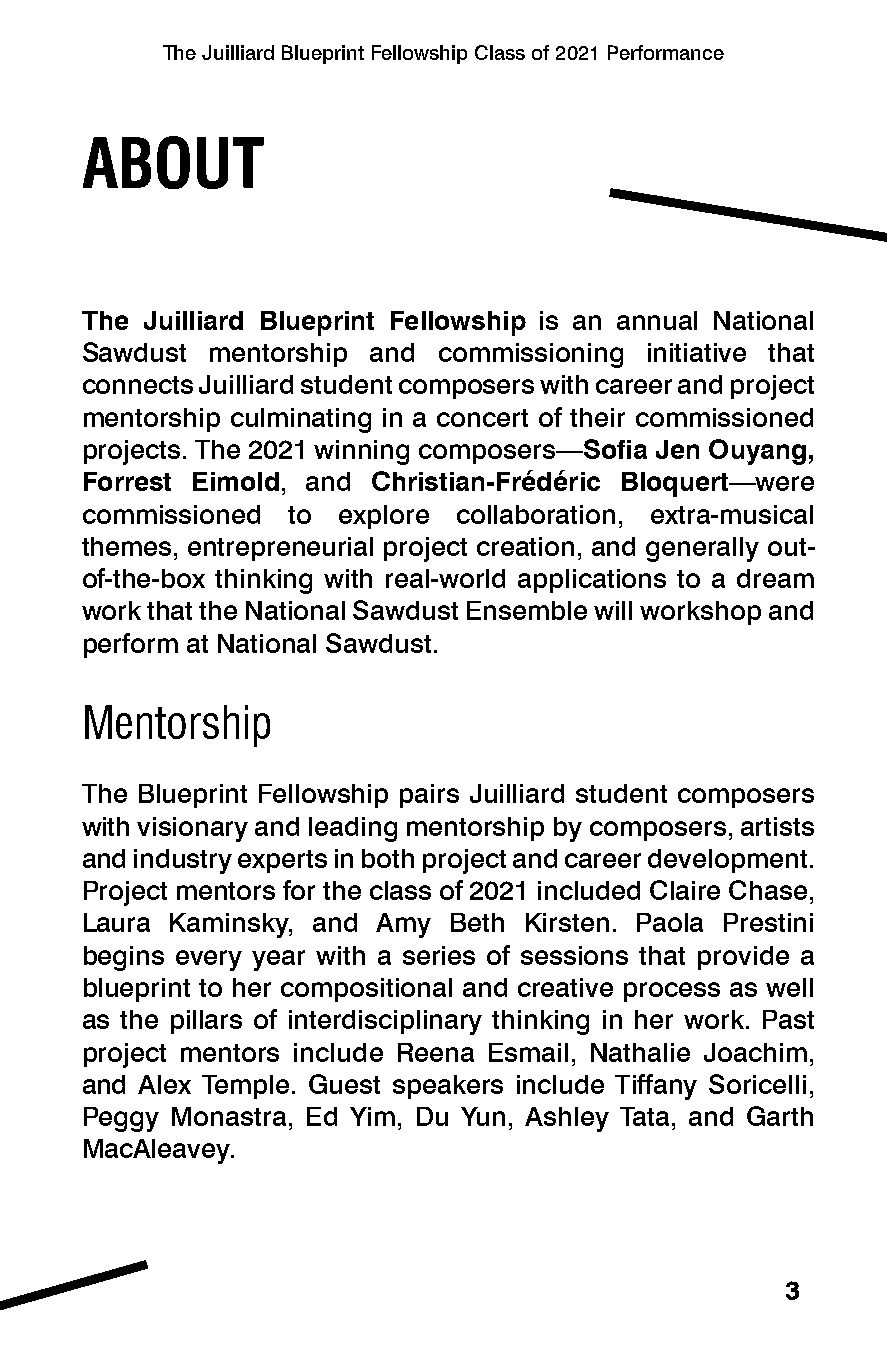 This screenshot has height=1372, width=887. What do you see at coordinates (527, 610) in the screenshot?
I see `Ensemble` at bounding box center [527, 610].
